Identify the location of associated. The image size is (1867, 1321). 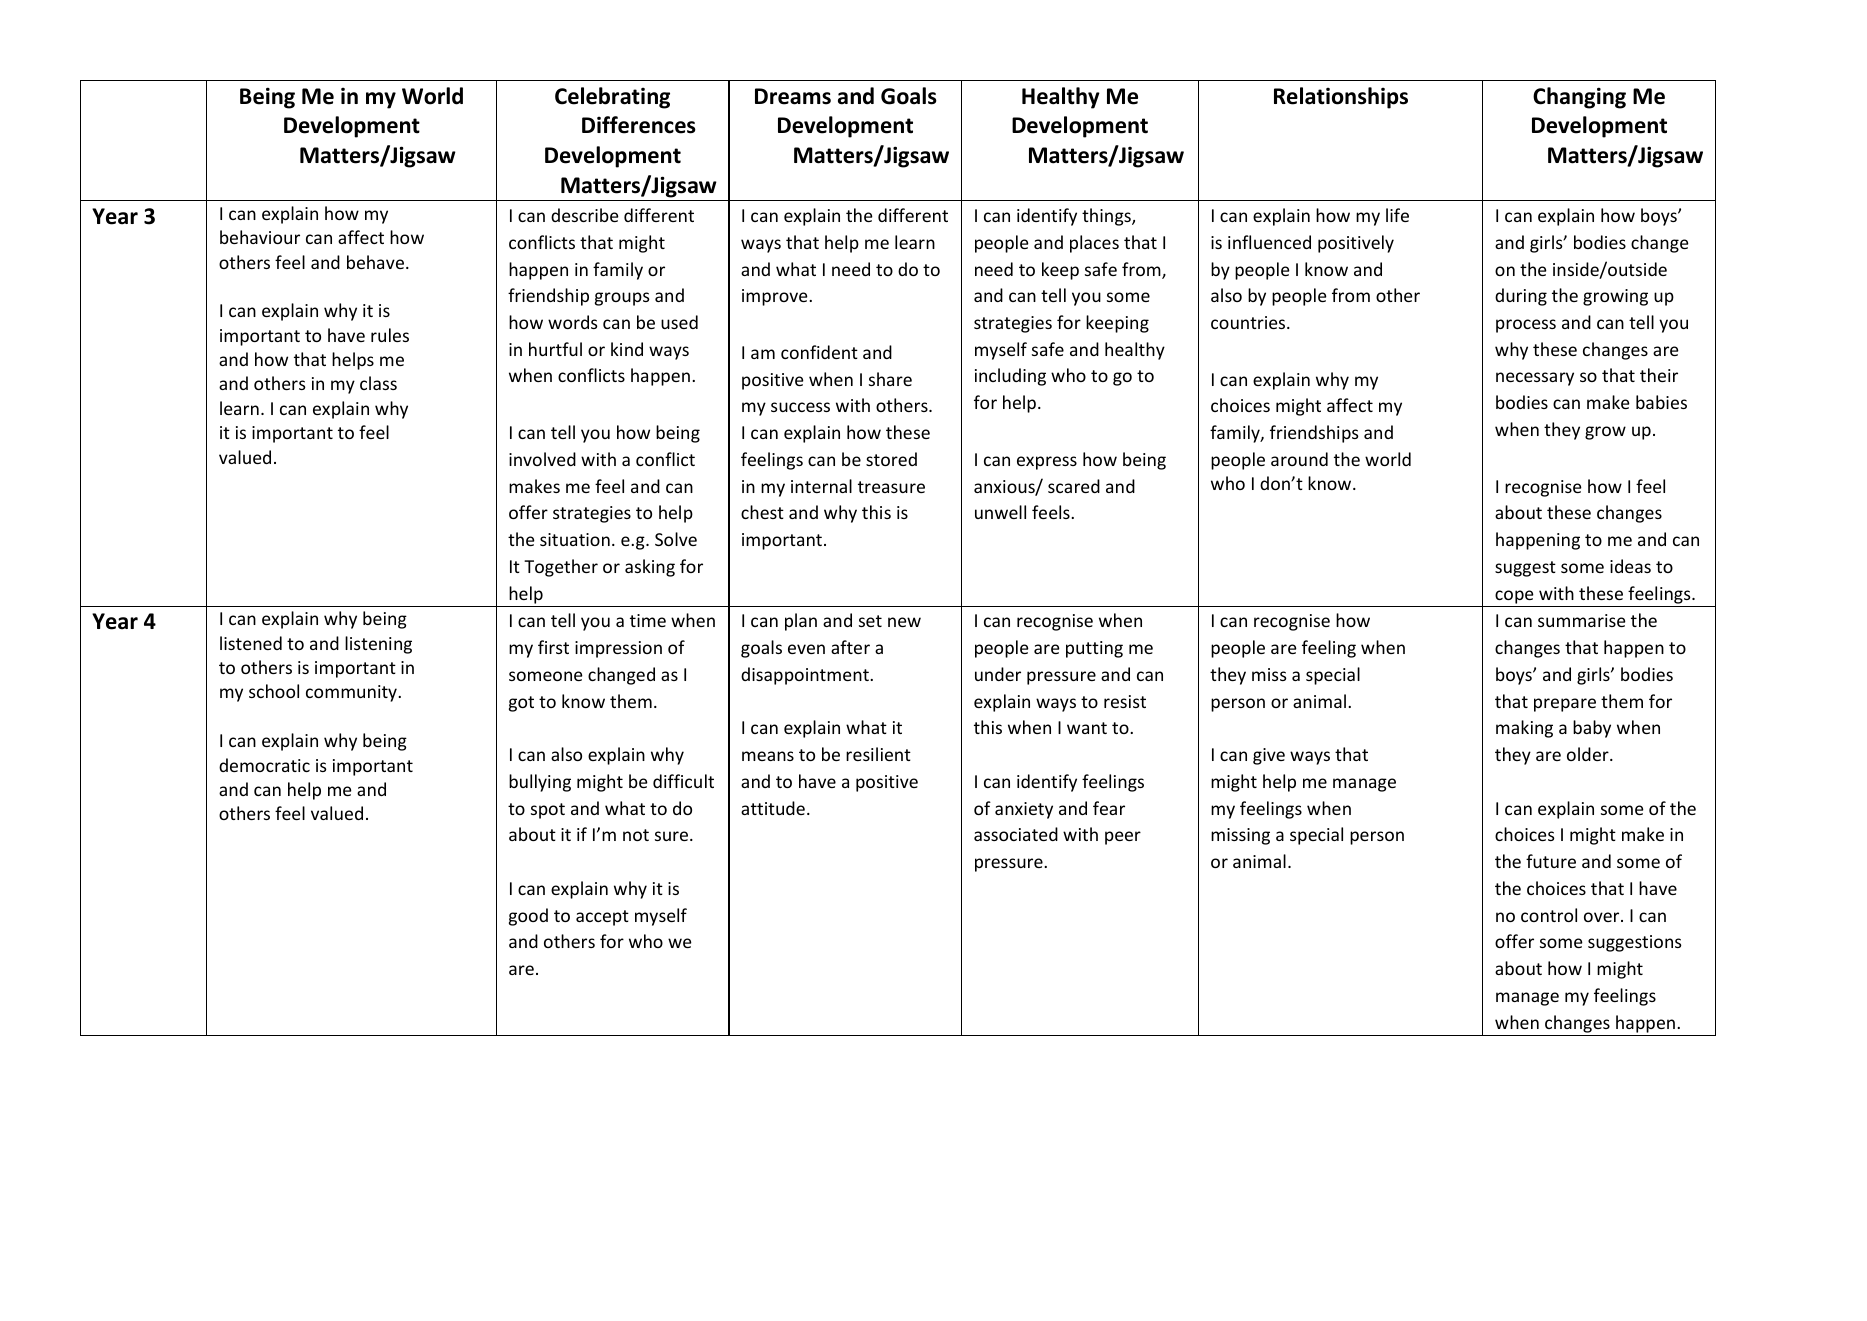
(1016, 834).
